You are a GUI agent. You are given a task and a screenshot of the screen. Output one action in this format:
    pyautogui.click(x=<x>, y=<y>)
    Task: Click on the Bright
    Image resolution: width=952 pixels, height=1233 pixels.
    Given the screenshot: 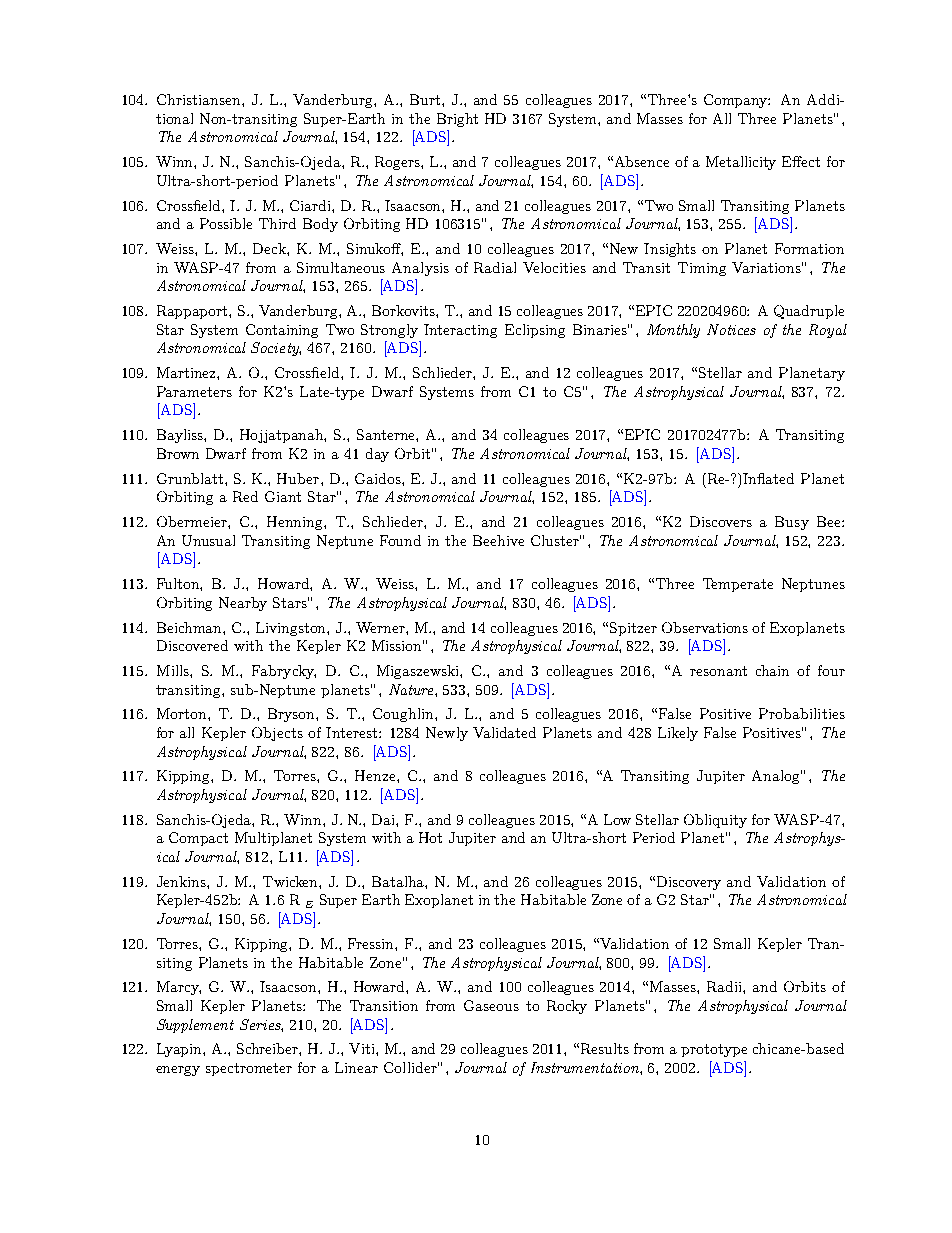 What is the action you would take?
    pyautogui.click(x=457, y=120)
